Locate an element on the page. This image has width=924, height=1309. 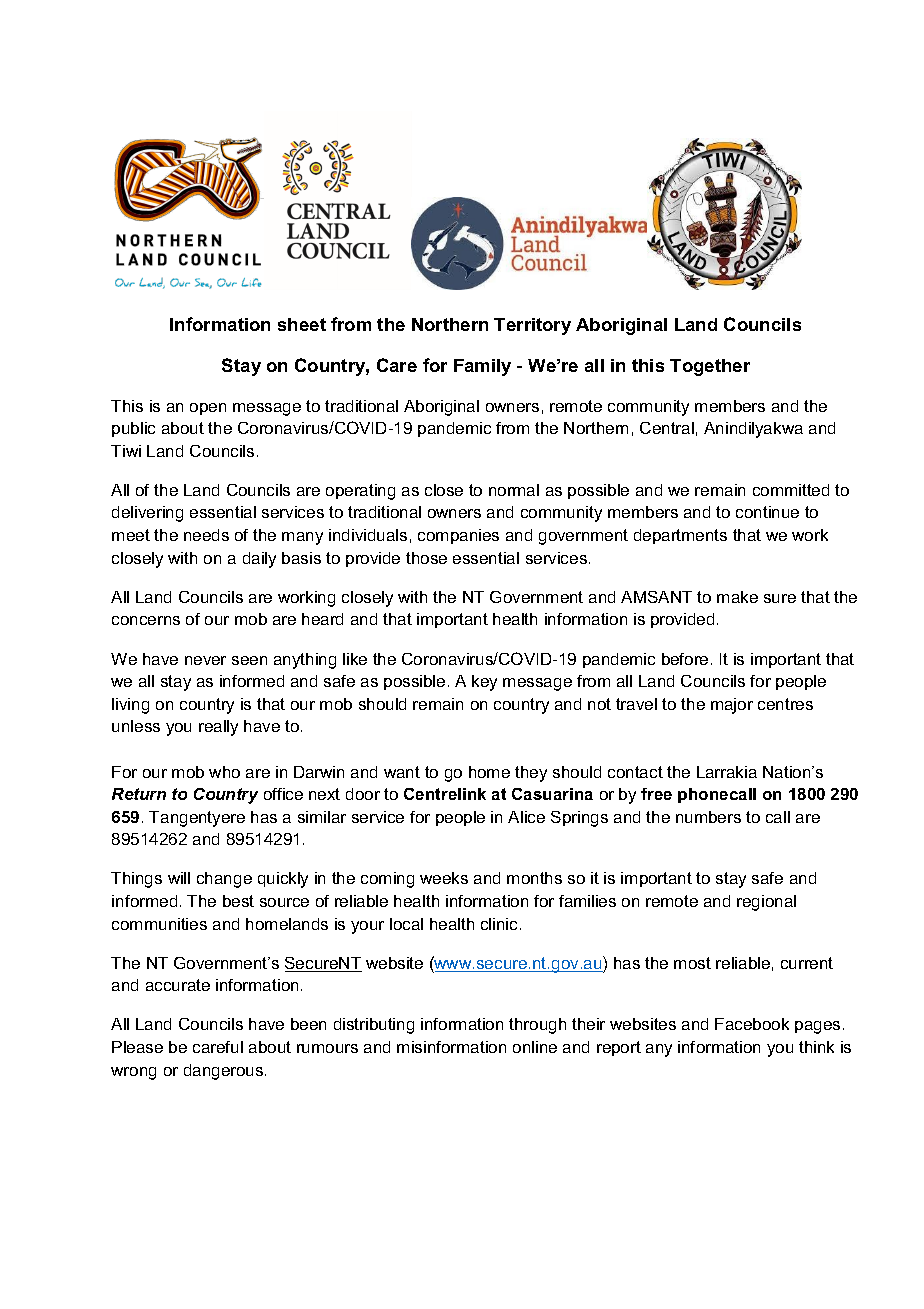
online is located at coordinates (535, 1047).
